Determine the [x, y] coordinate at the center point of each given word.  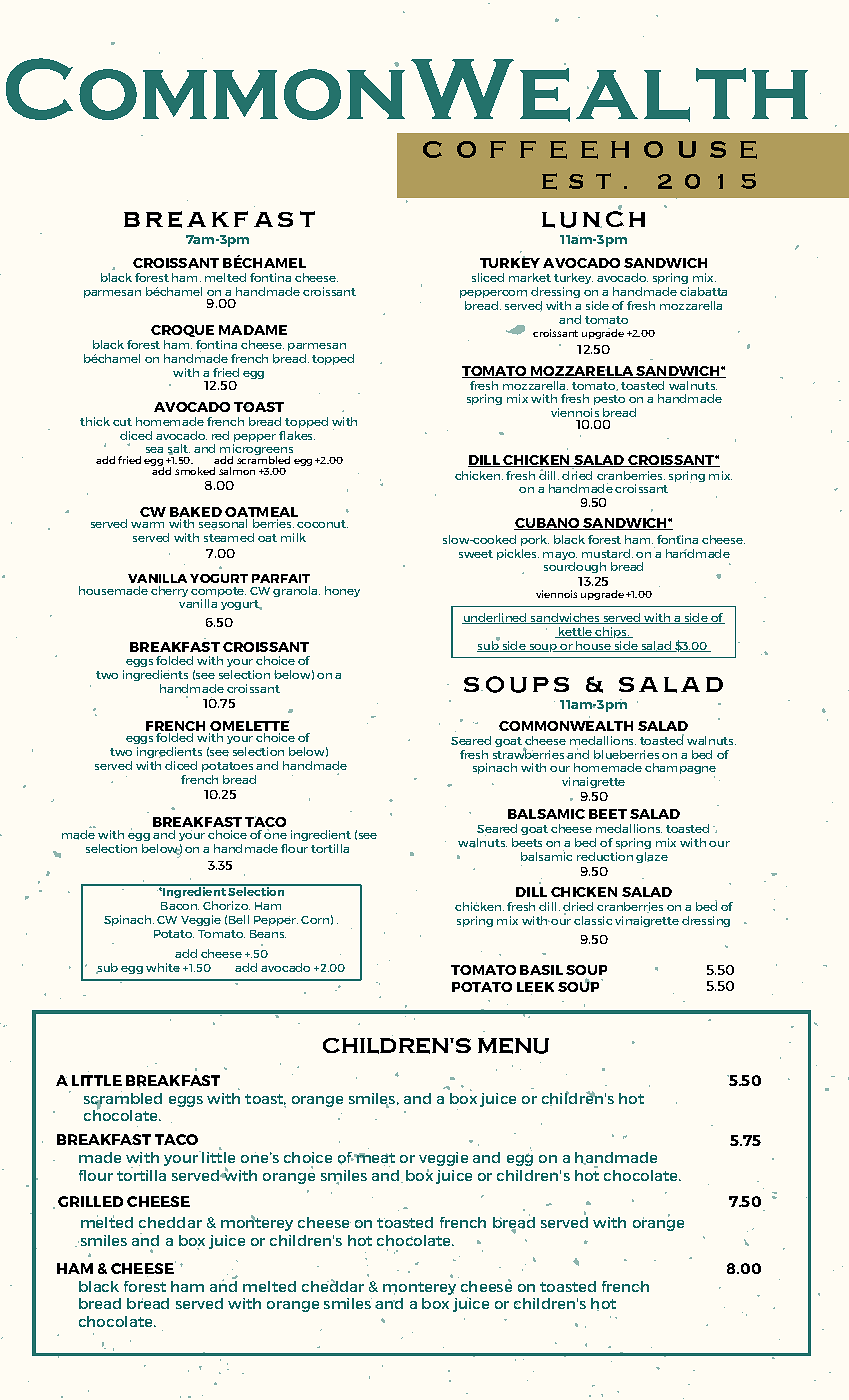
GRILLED [90, 1201]
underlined [495, 618]
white [163, 967]
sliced [488, 277]
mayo [560, 556]
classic [593, 920]
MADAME [253, 330]
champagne [680, 770]
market [530, 277]
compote [218, 592]
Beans [268, 934]
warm [147, 525]
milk [293, 537]
